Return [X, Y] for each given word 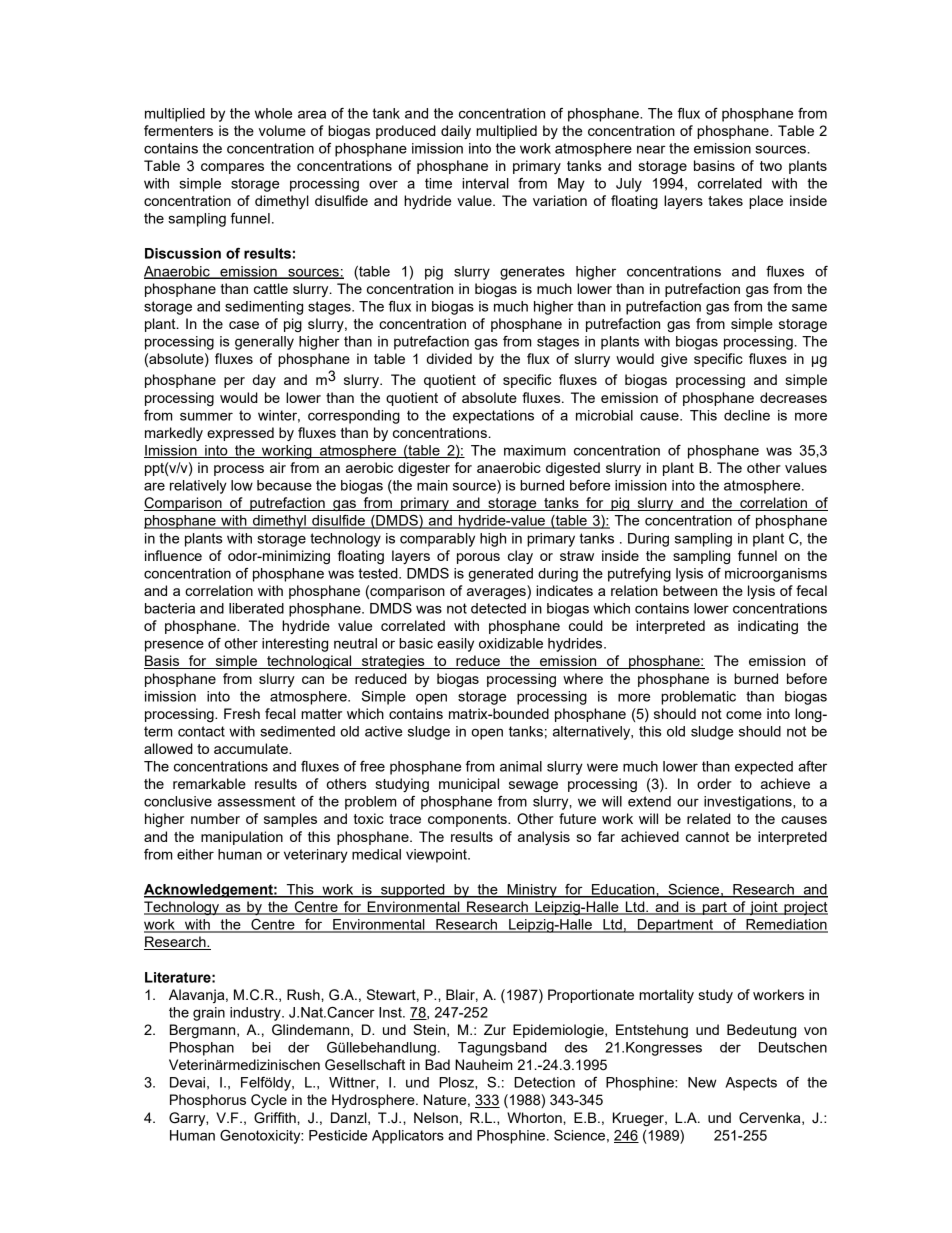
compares [232, 168]
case [244, 325]
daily [456, 132]
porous [478, 558]
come [744, 715]
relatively [198, 487]
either [195, 854]
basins [714, 165]
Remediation [786, 925]
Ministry [532, 891]
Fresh [242, 713]
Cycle [269, 1101]
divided [449, 358]
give [674, 360]
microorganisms [776, 575]
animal [521, 766]
